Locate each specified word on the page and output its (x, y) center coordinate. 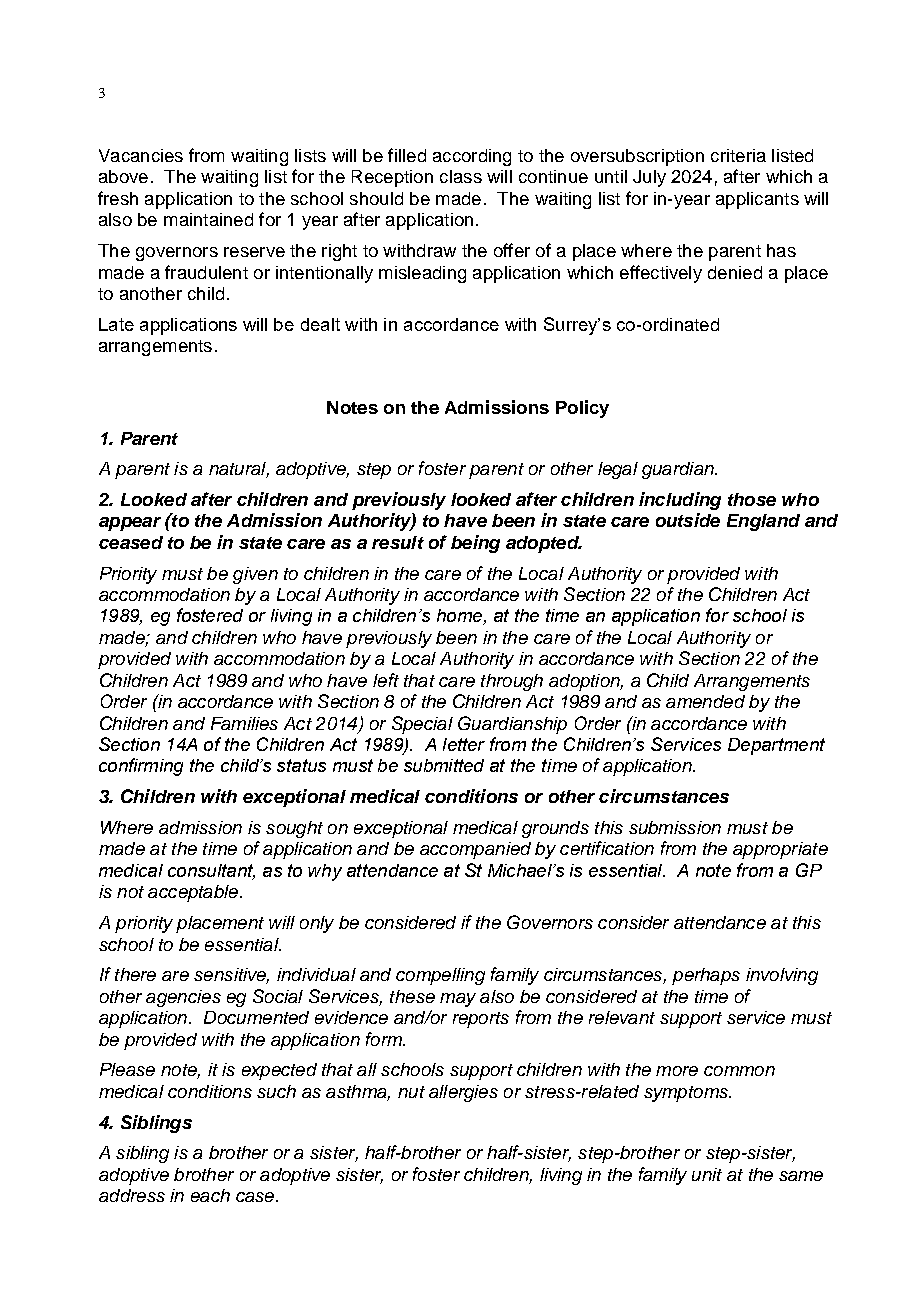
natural (239, 470)
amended (705, 701)
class (461, 176)
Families (244, 723)
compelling (440, 976)
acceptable (194, 893)
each (210, 1195)
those (752, 499)
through (512, 682)
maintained (208, 219)
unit (707, 1174)
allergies (463, 1093)
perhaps (706, 976)
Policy (582, 409)
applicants (757, 200)
